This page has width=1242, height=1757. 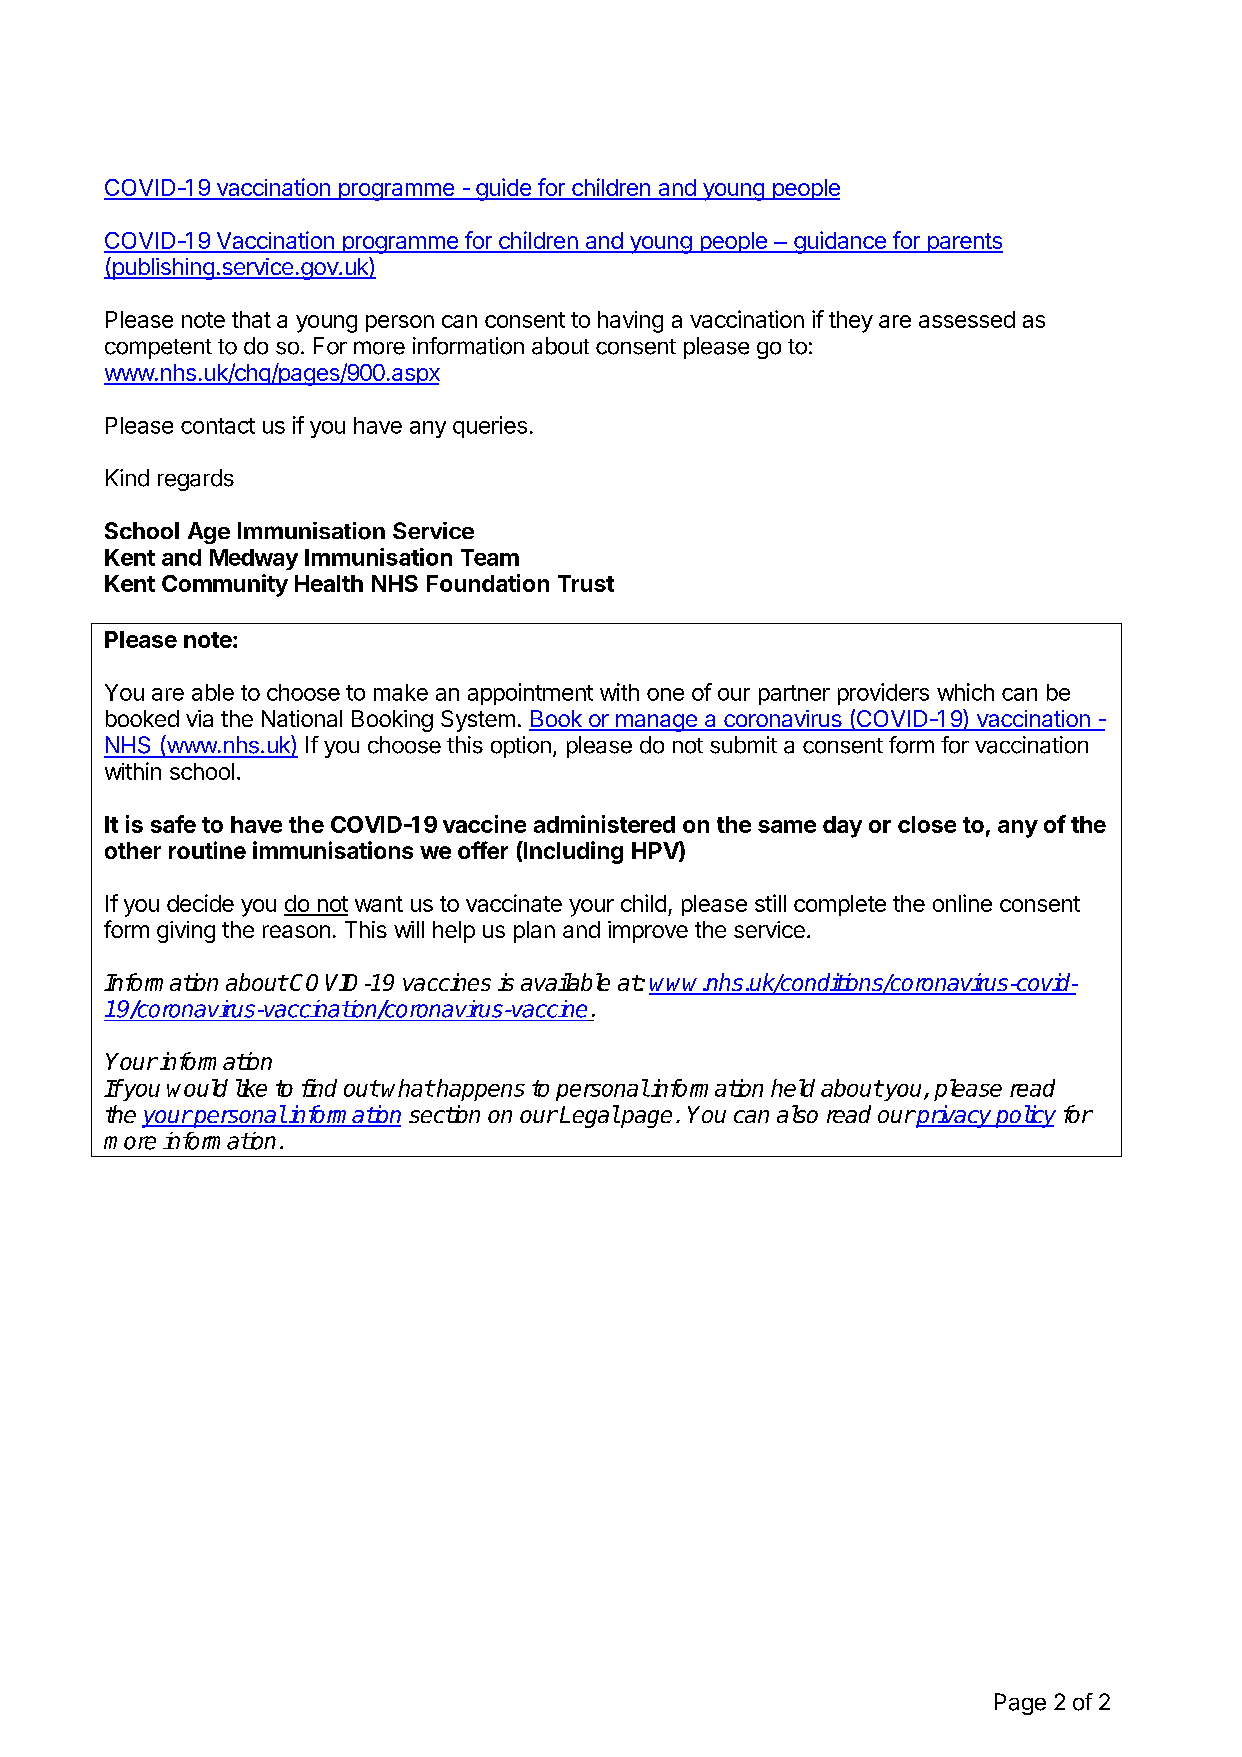 I want to click on parents, so click(x=964, y=243).
